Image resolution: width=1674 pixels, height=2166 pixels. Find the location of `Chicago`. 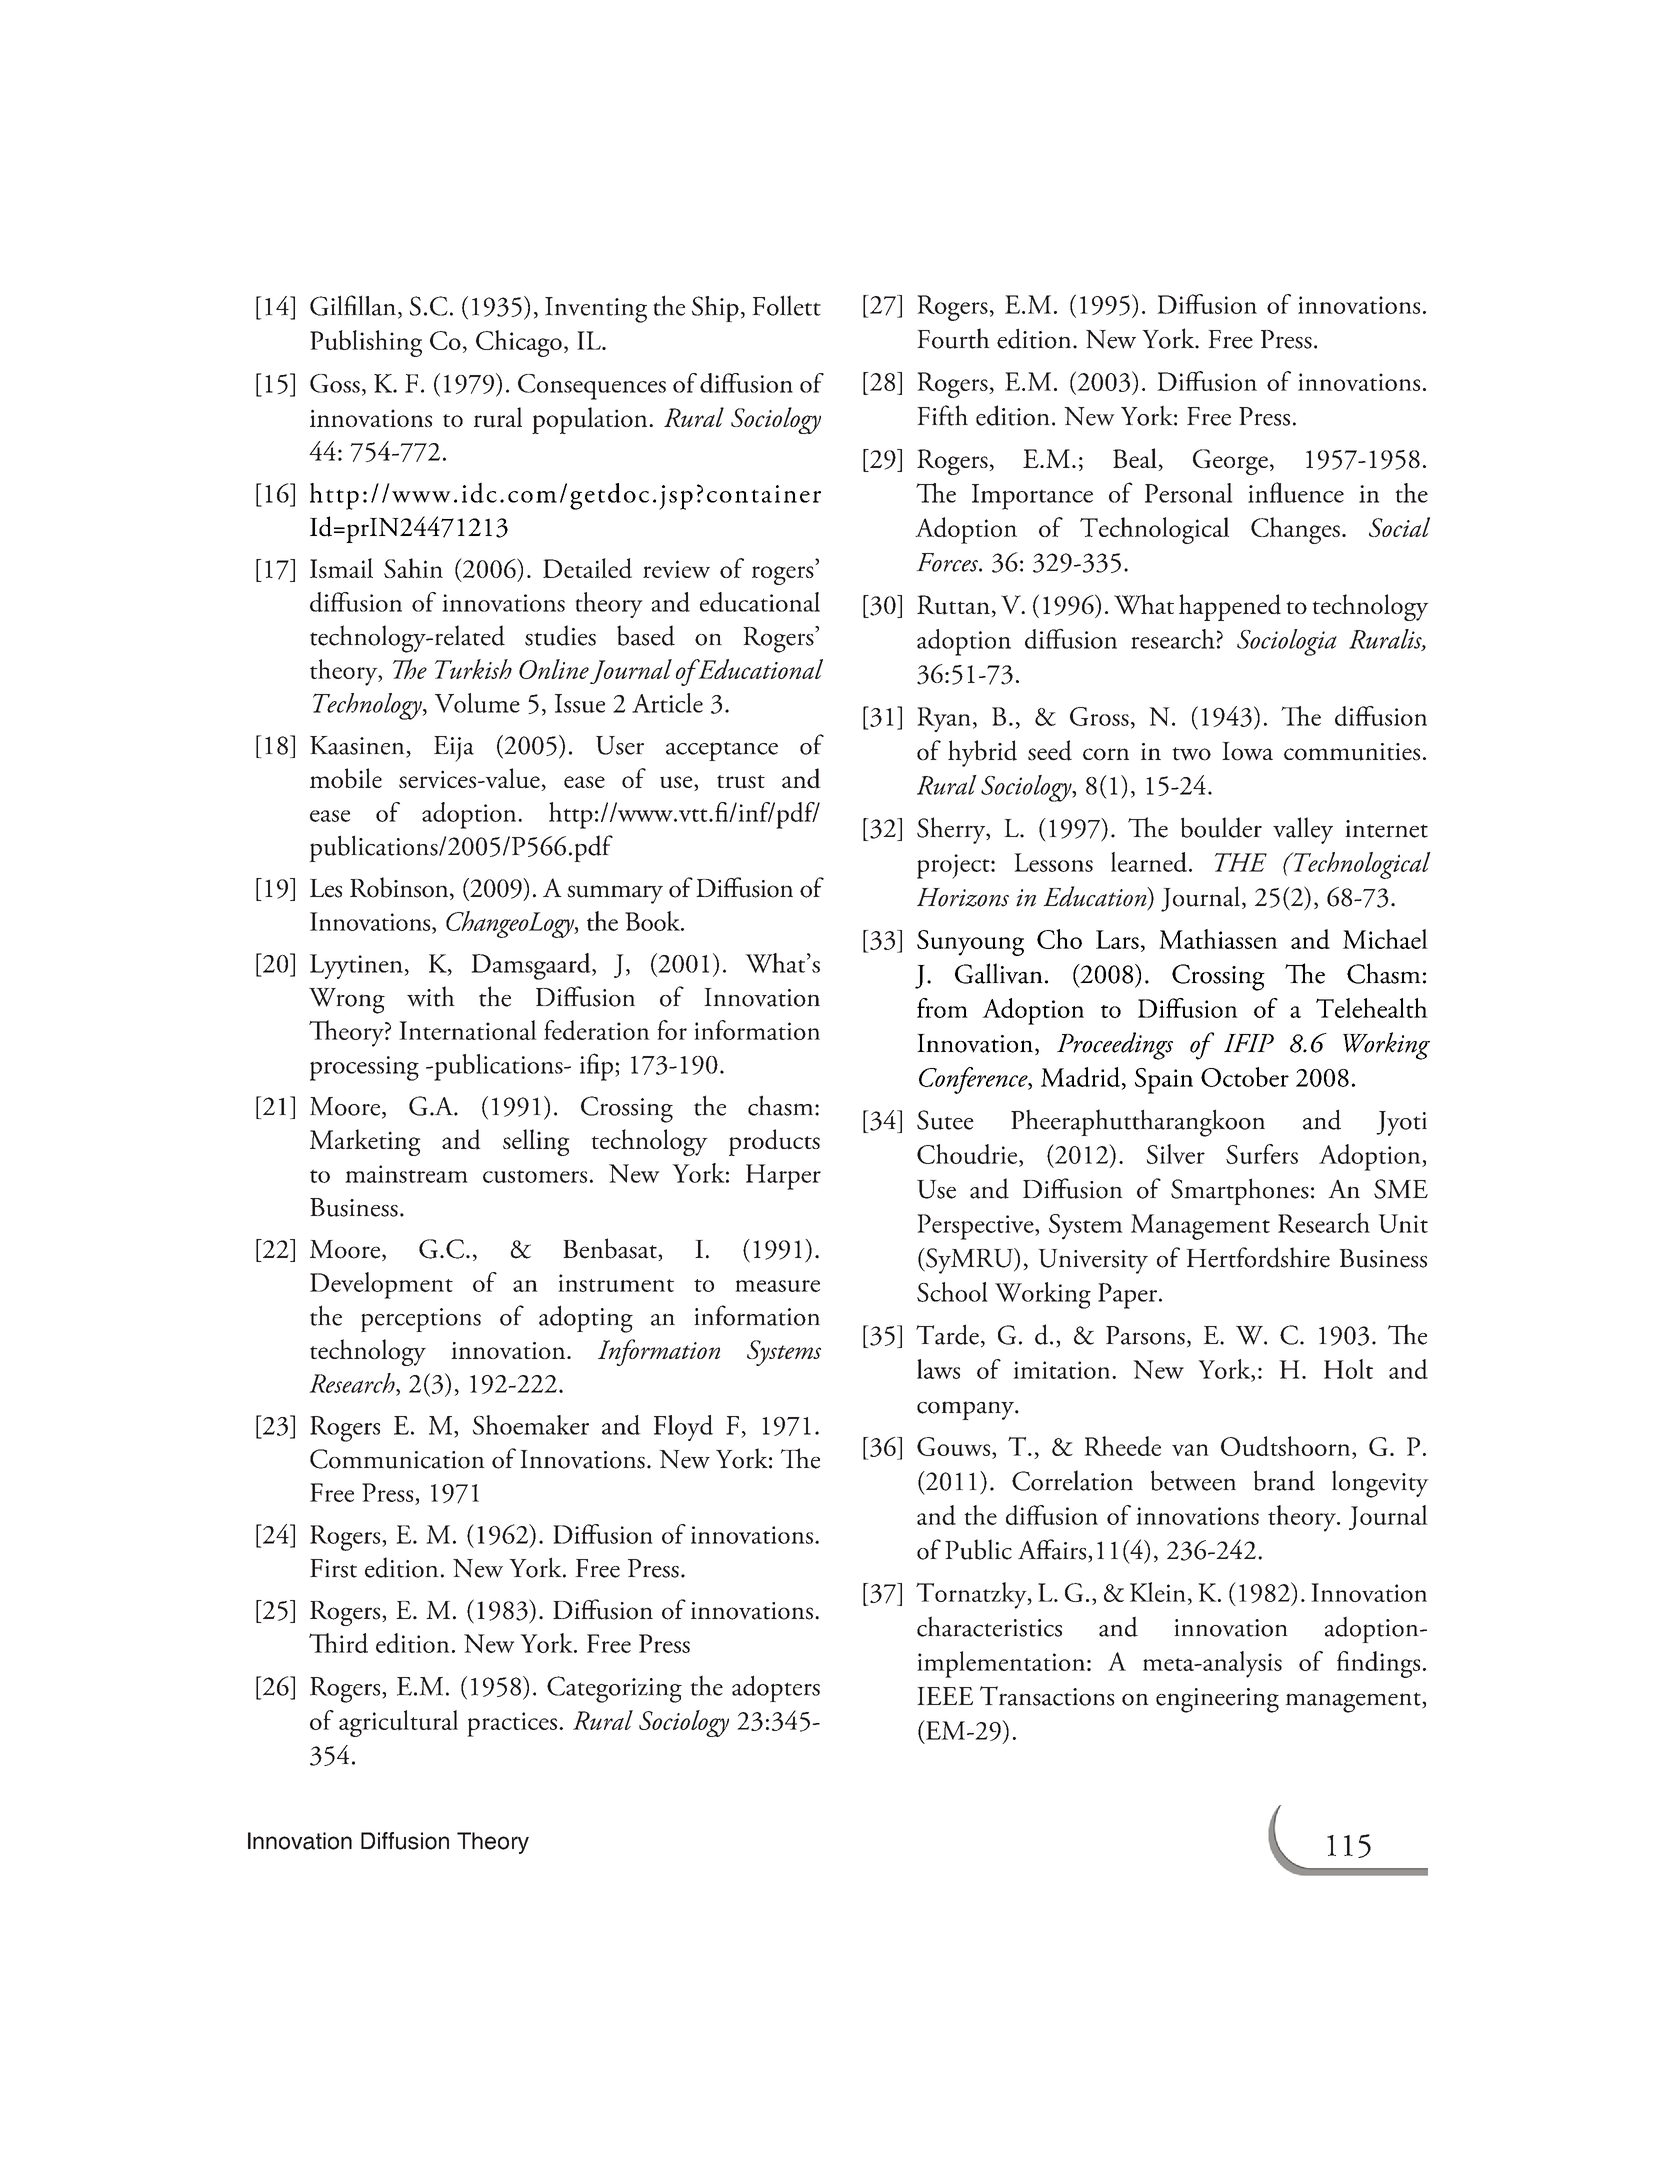

Chicago is located at coordinates (519, 343).
